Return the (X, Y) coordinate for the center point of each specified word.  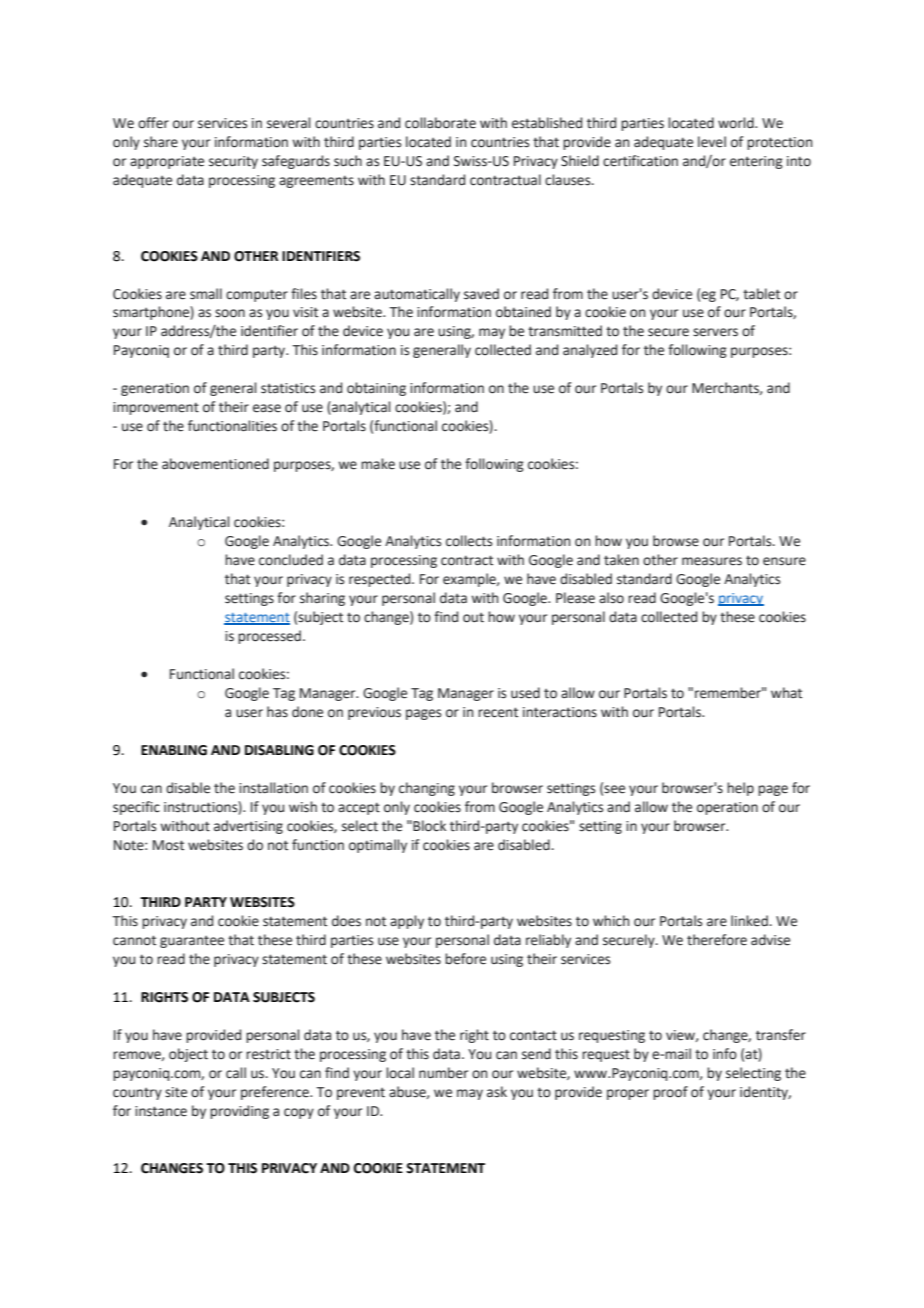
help (740, 789)
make (378, 464)
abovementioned (215, 464)
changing (427, 789)
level (712, 142)
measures (712, 561)
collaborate (440, 123)
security (233, 162)
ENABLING (174, 750)
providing (239, 1112)
